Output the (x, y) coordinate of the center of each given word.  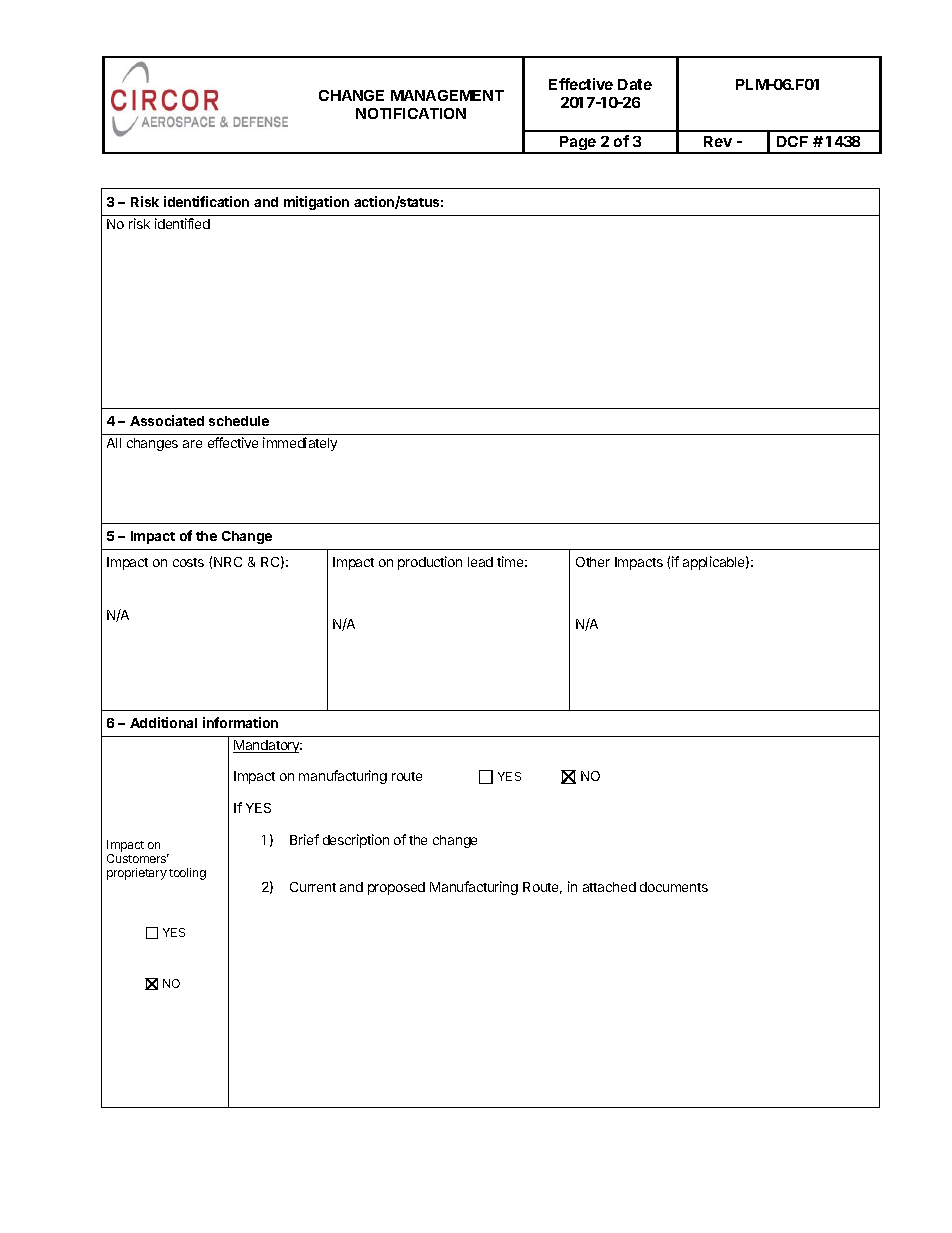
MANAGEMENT (447, 95)
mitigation (316, 203)
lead (480, 562)
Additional (163, 722)
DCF (792, 141)
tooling (187, 874)
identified (182, 223)
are (192, 444)
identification (206, 201)
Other (593, 562)
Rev (718, 141)
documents (674, 887)
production (430, 563)
